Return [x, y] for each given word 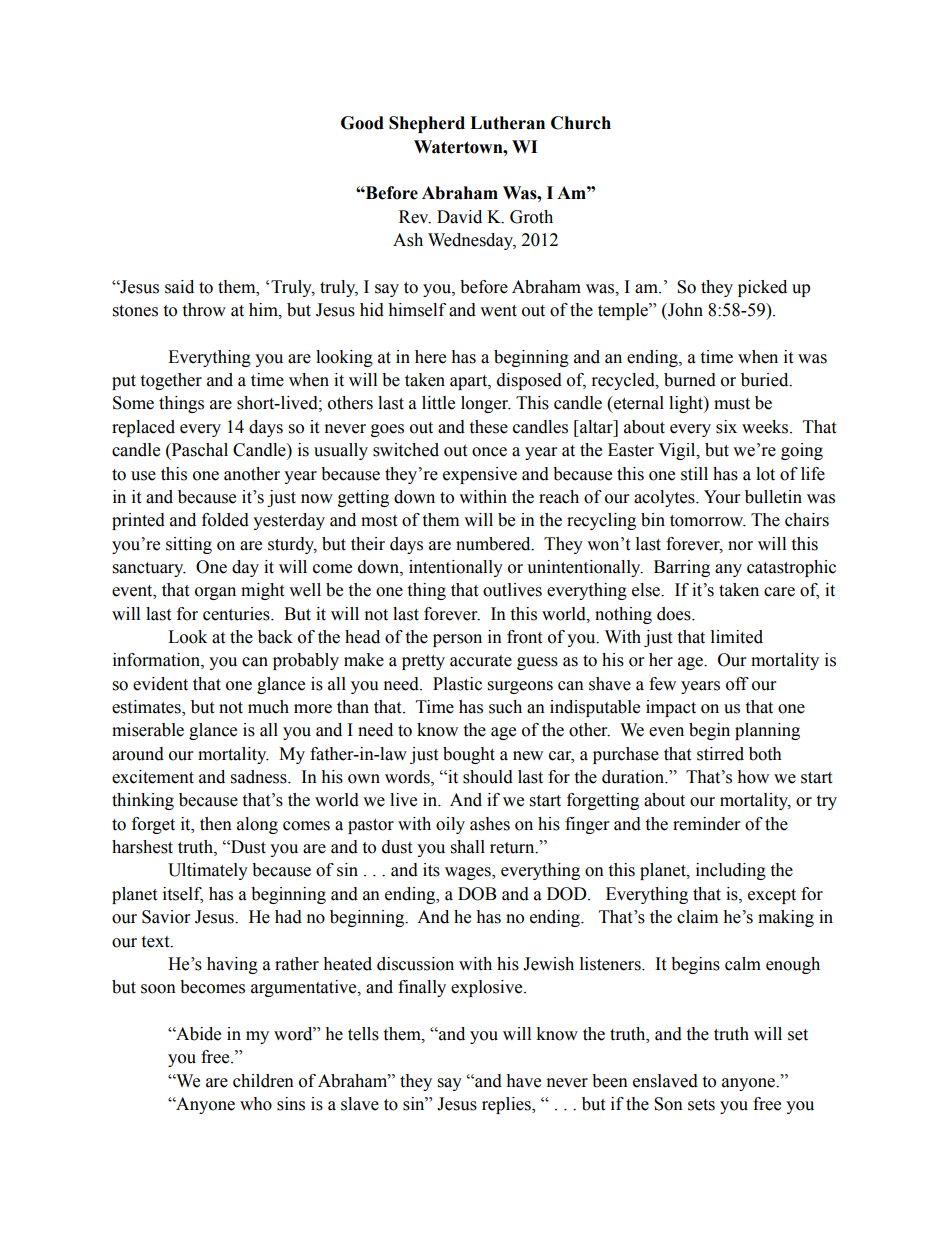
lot [765, 474]
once [489, 452]
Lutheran [507, 123]
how [753, 777]
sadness [260, 777]
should [488, 777]
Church [581, 123]
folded [225, 520]
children [263, 1081]
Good [362, 123]
